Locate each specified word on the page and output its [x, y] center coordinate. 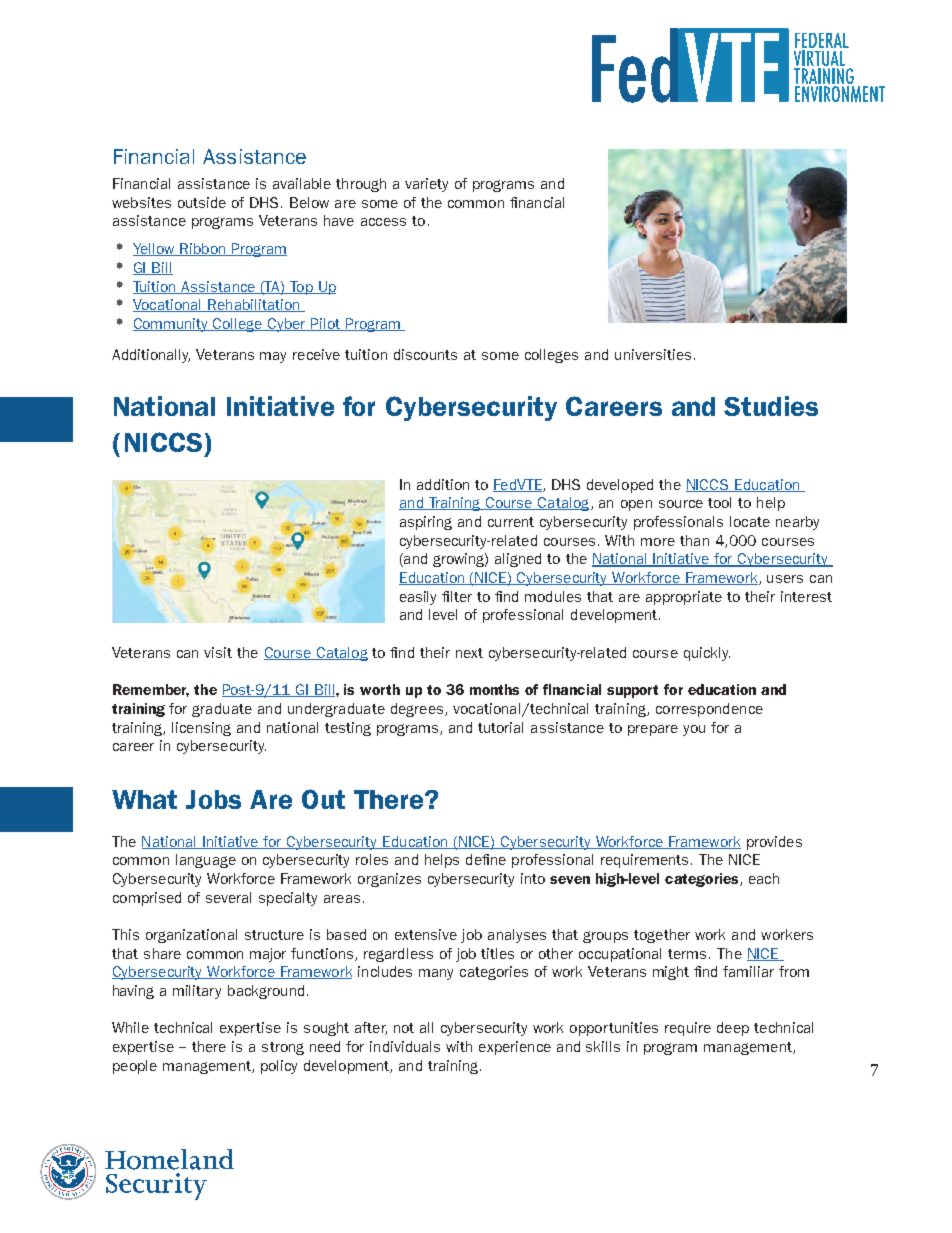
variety [426, 185]
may [273, 357]
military [197, 992]
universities [653, 354]
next [469, 653]
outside [202, 202]
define [486, 859]
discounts [425, 354]
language [206, 861]
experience [515, 1048]
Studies [771, 406]
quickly [707, 654]
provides [774, 843]
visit [218, 652]
